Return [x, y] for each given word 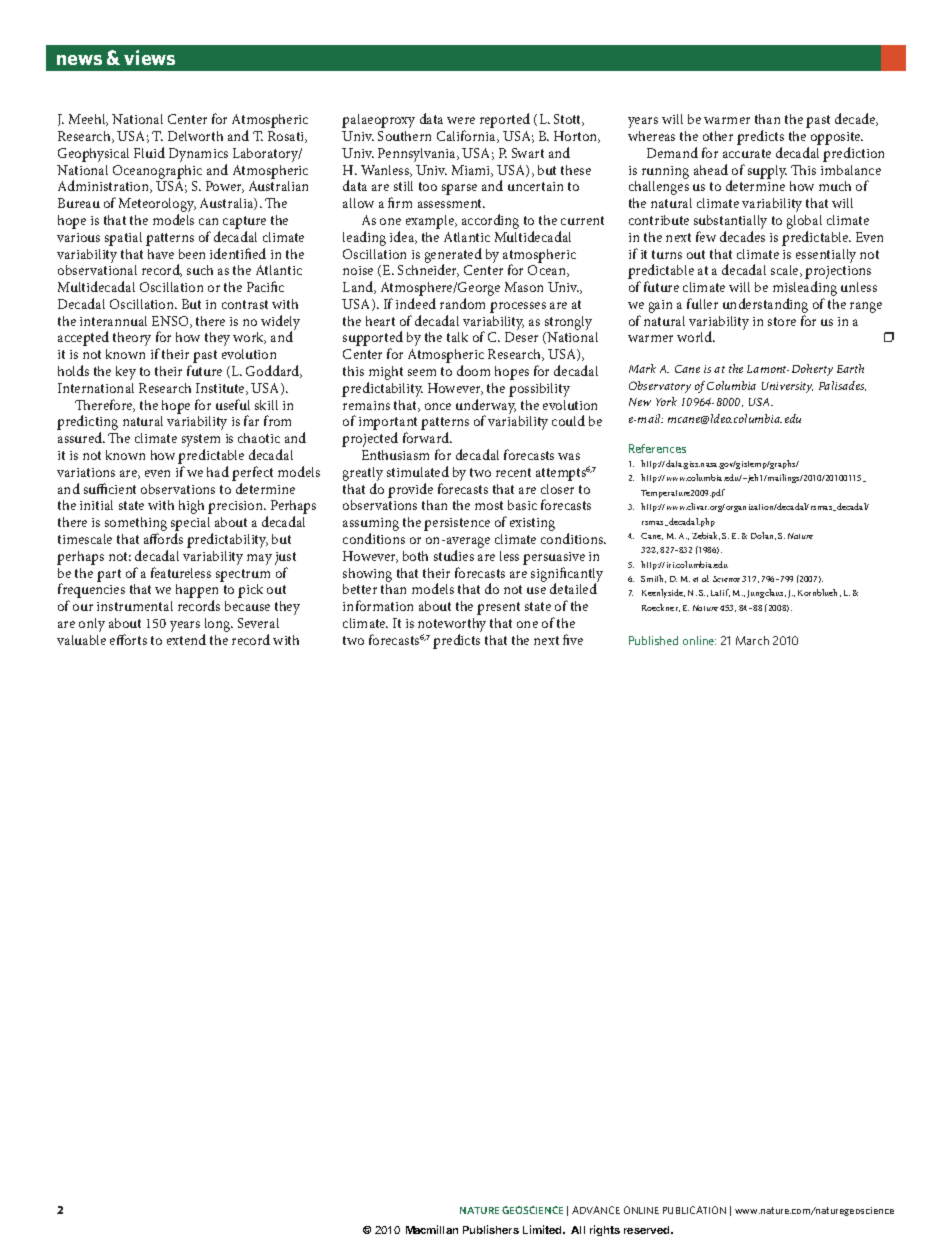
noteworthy [452, 626]
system [201, 442]
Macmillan [432, 1229]
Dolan [763, 536]
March [752, 640]
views [149, 57]
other [718, 136]
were [461, 120]
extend [186, 639]
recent [513, 472]
